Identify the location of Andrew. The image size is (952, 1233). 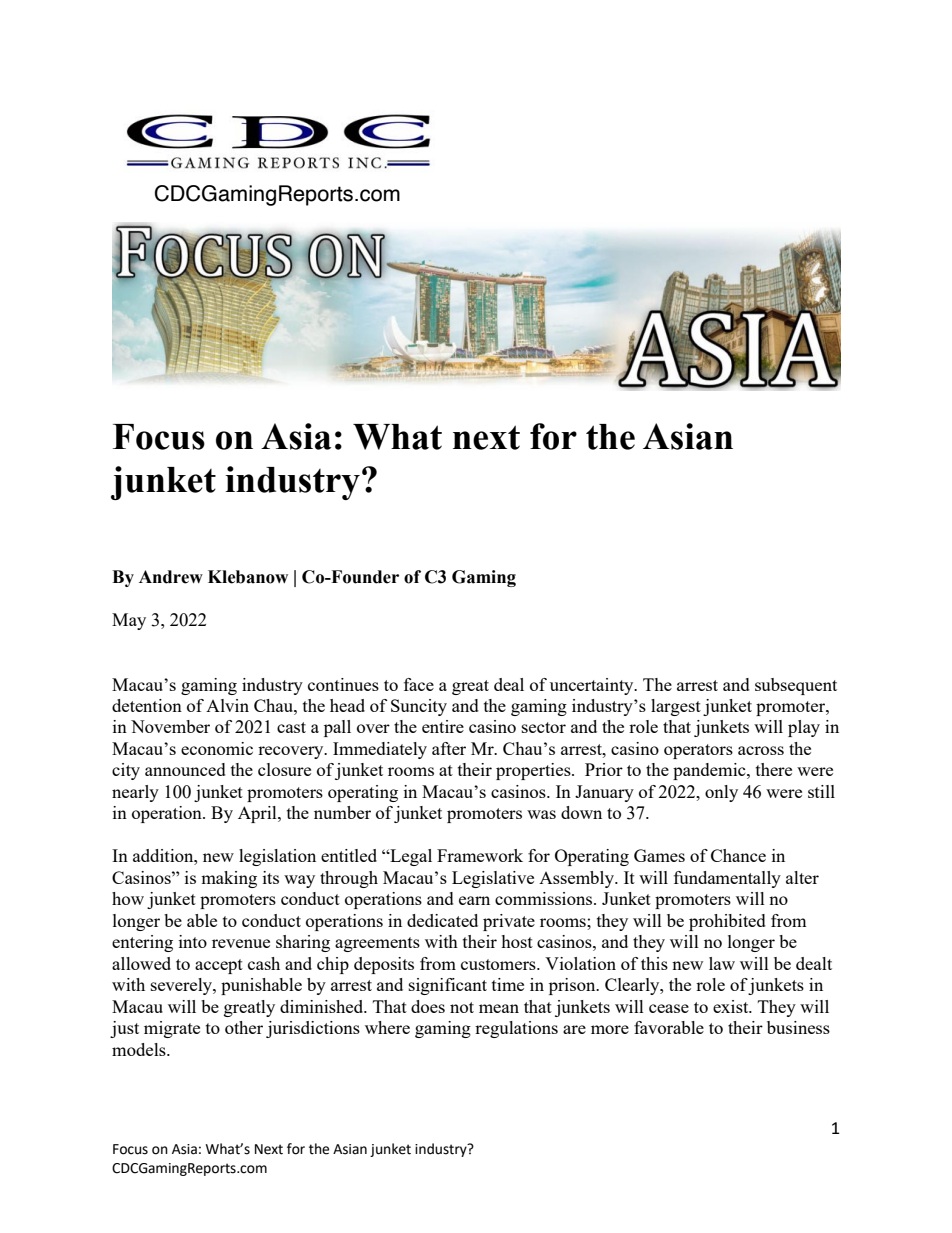
(171, 577).
